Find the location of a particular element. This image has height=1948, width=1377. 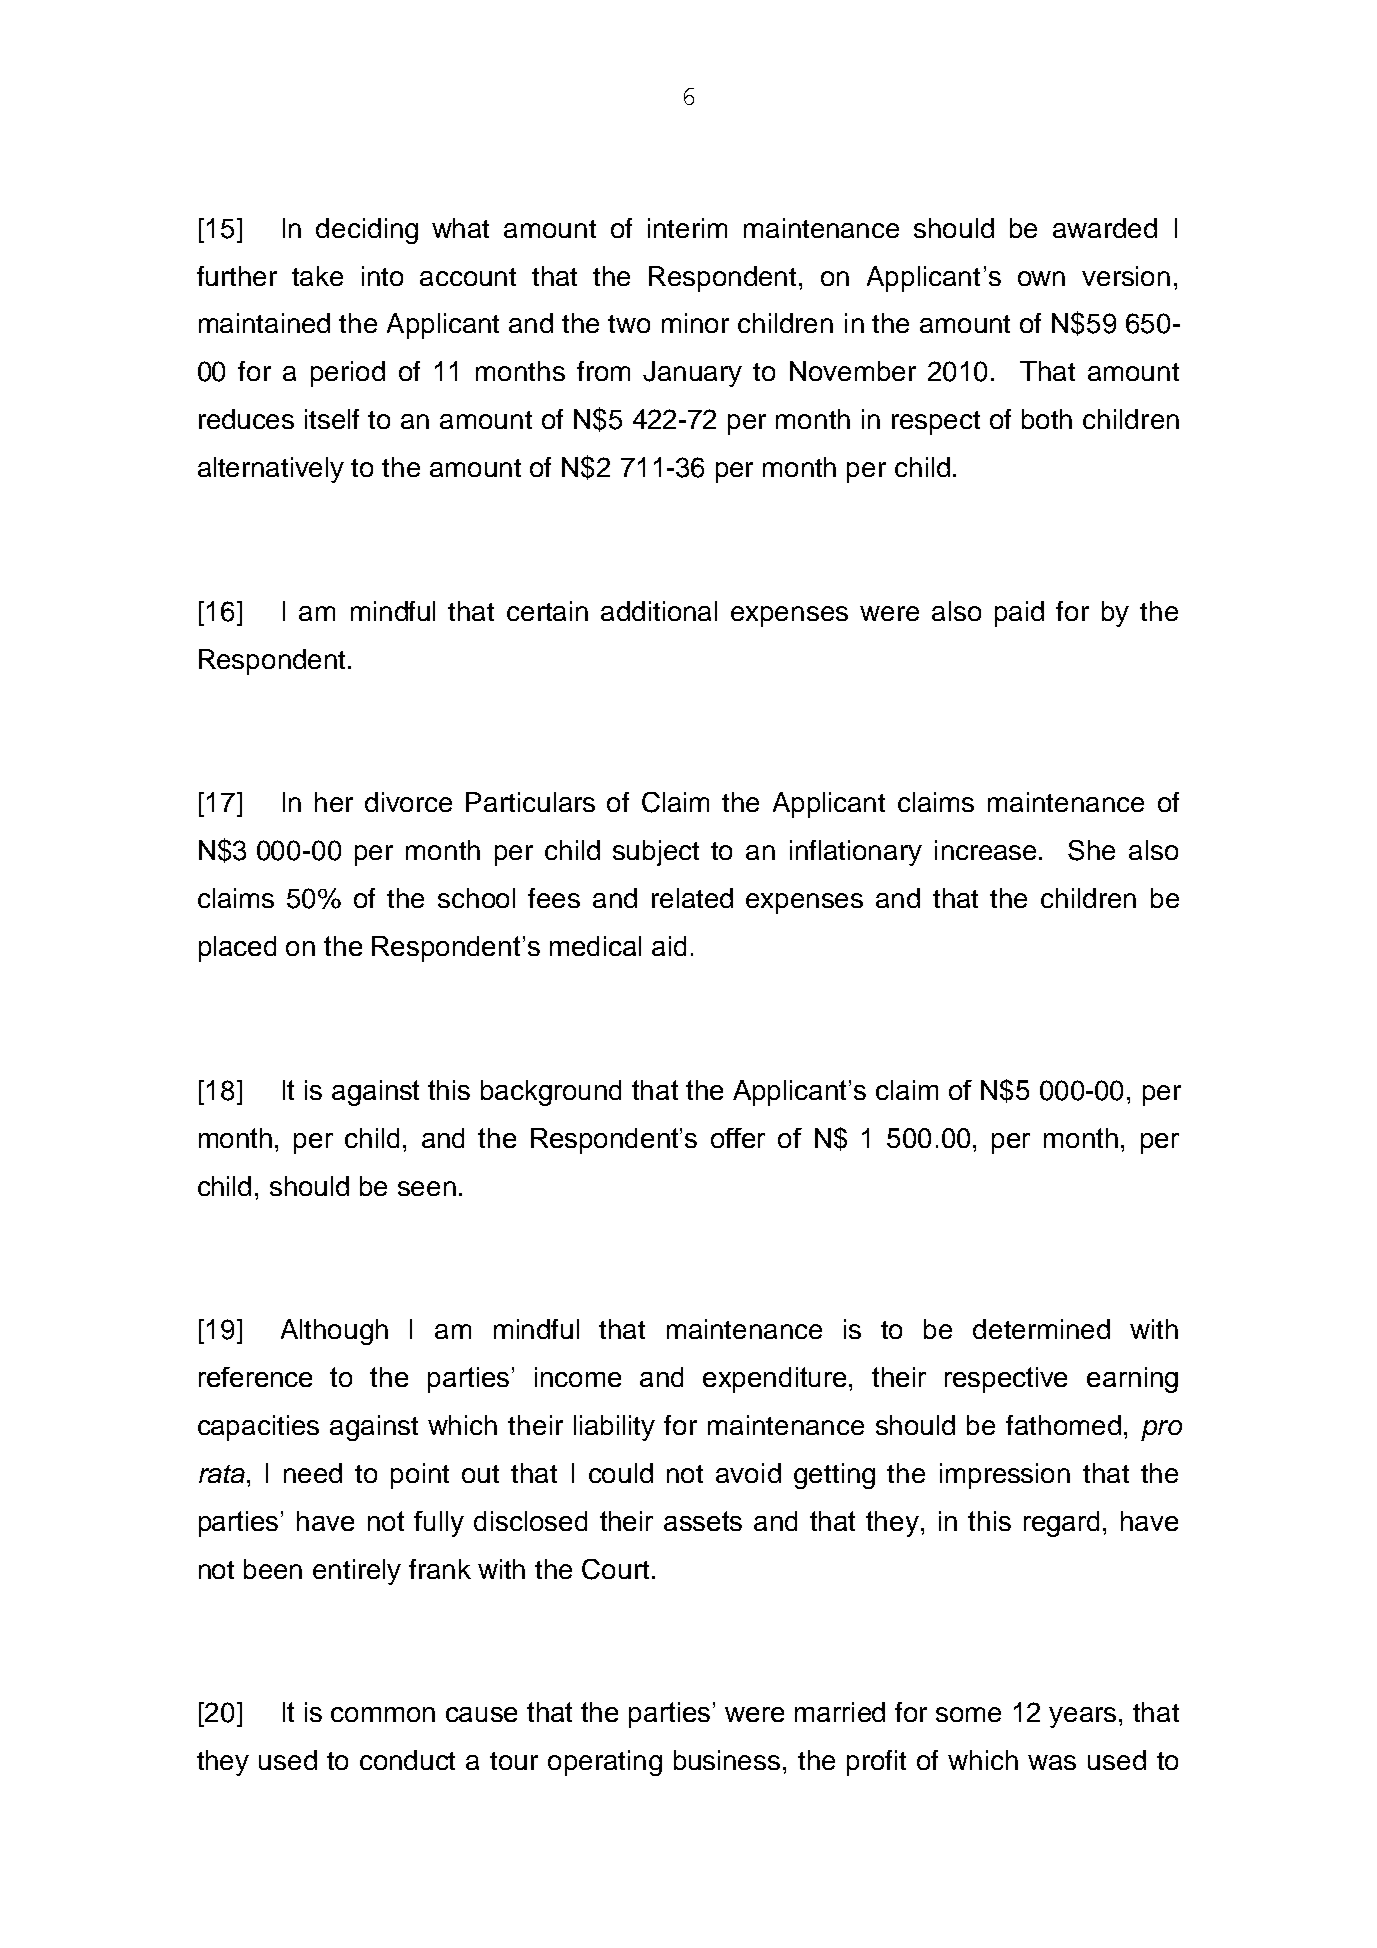

additional is located at coordinates (659, 611).
